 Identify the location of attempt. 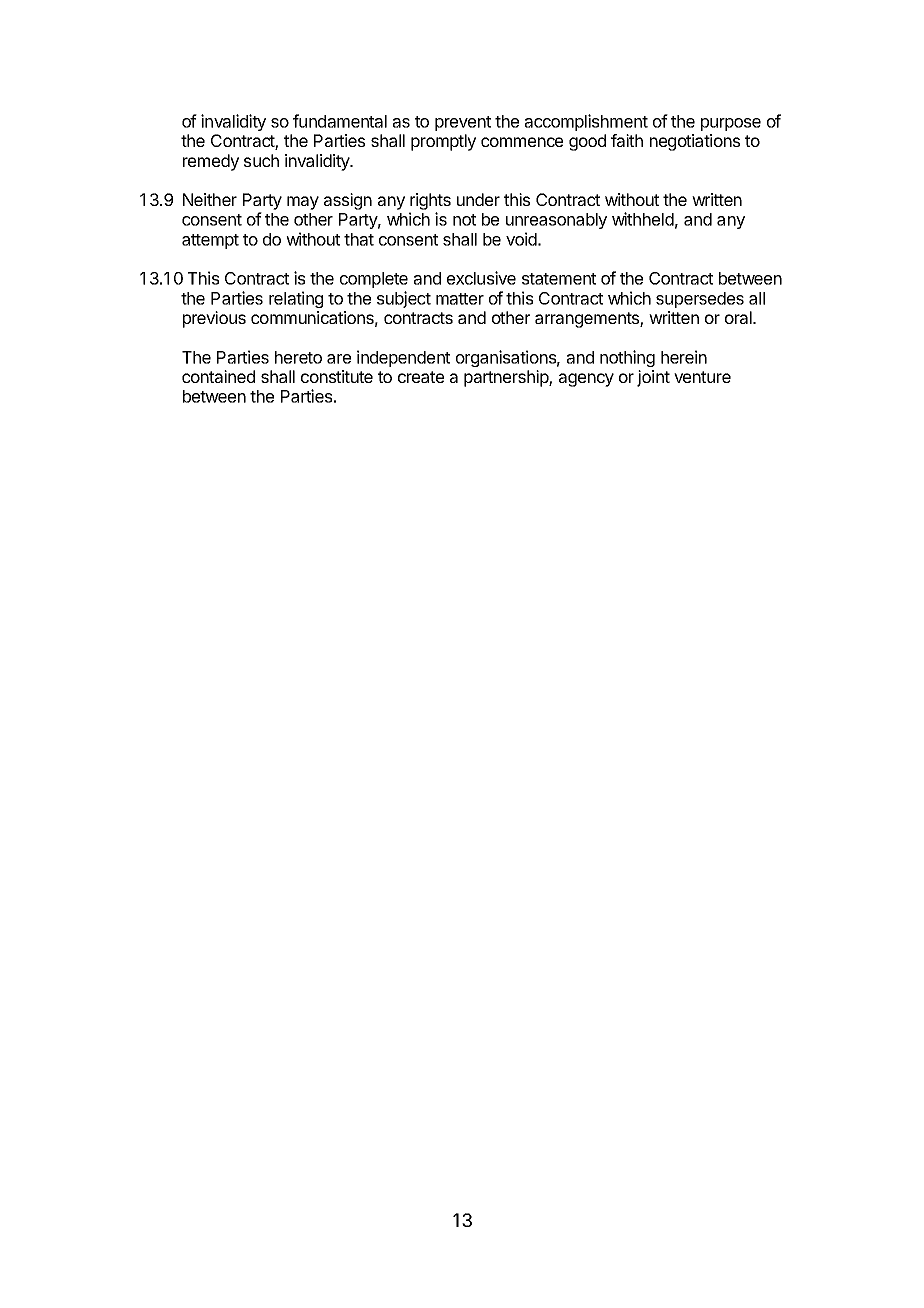
(210, 241).
